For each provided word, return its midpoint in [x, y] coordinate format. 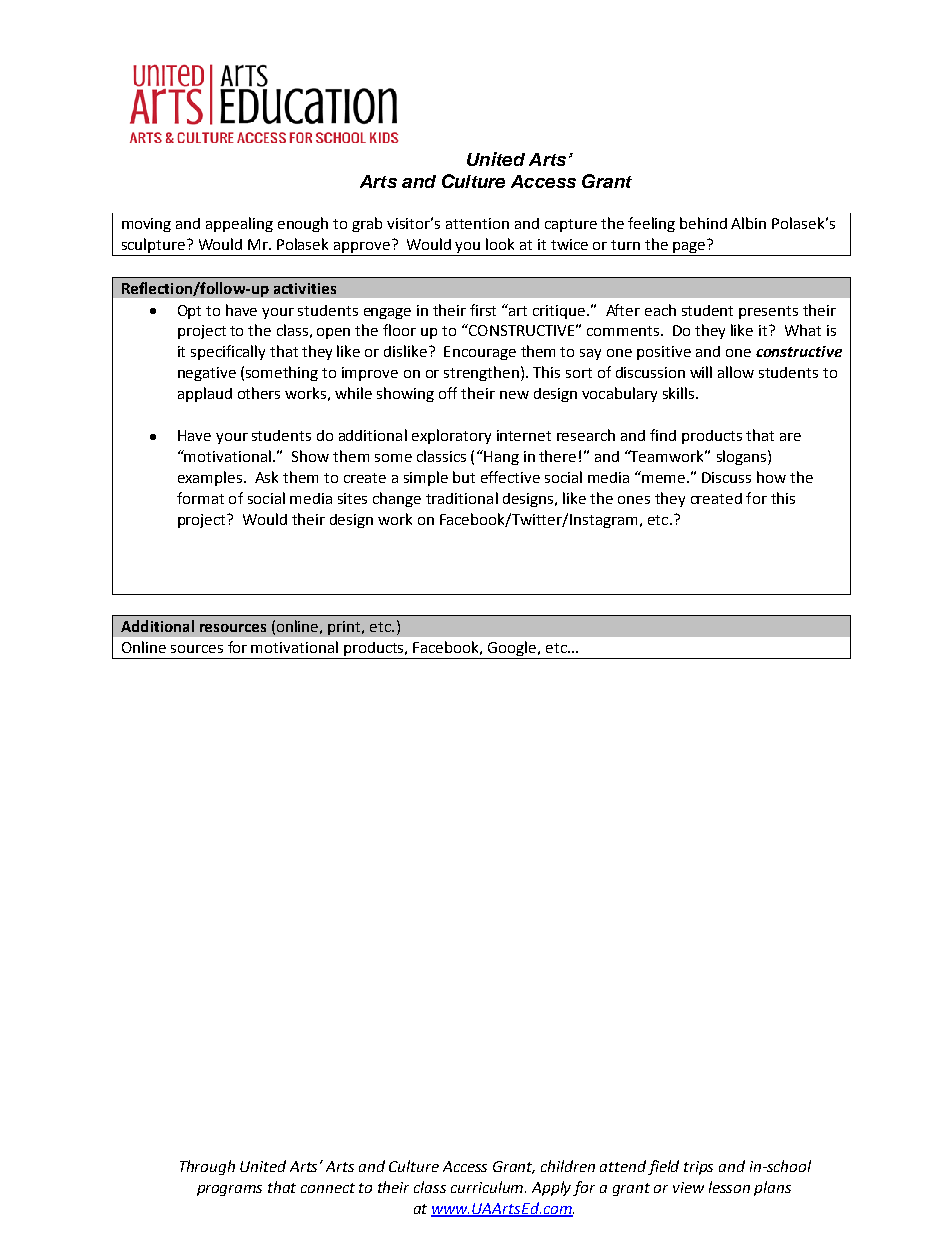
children [568, 1166]
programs [229, 1190]
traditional [462, 498]
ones [634, 500]
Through [207, 1167]
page [689, 249]
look [500, 244]
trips [698, 1168]
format [200, 498]
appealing [239, 224]
